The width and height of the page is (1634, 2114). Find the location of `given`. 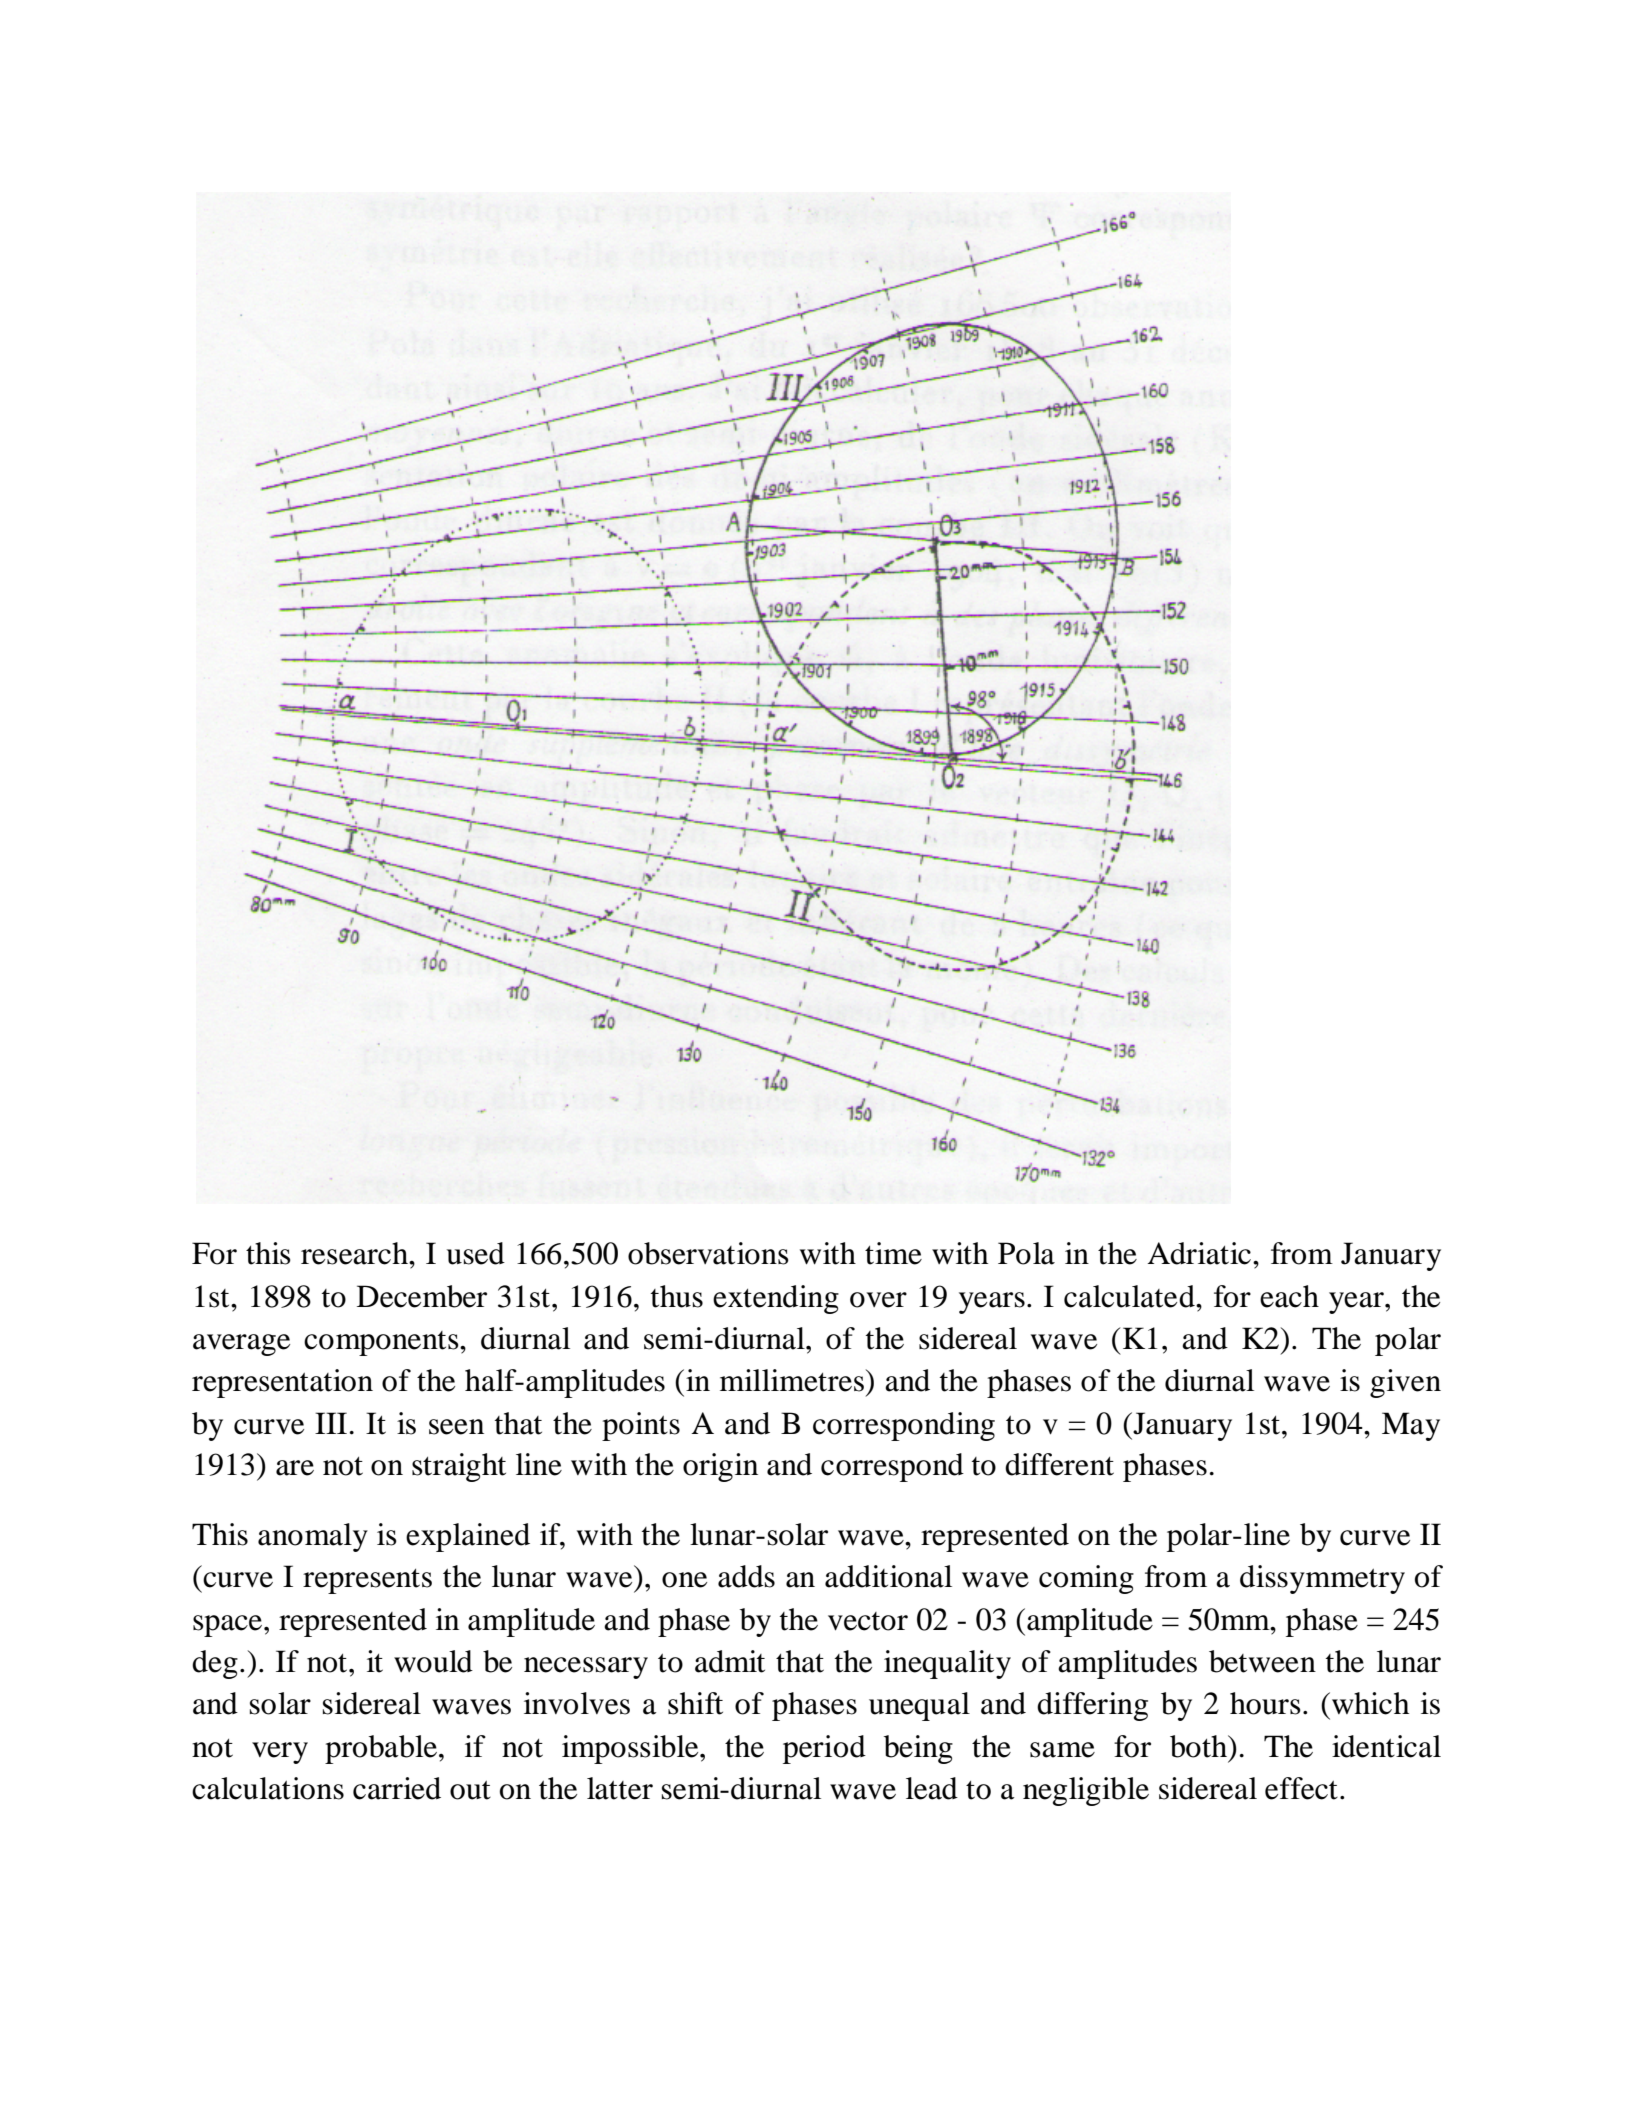

given is located at coordinates (1405, 1383).
